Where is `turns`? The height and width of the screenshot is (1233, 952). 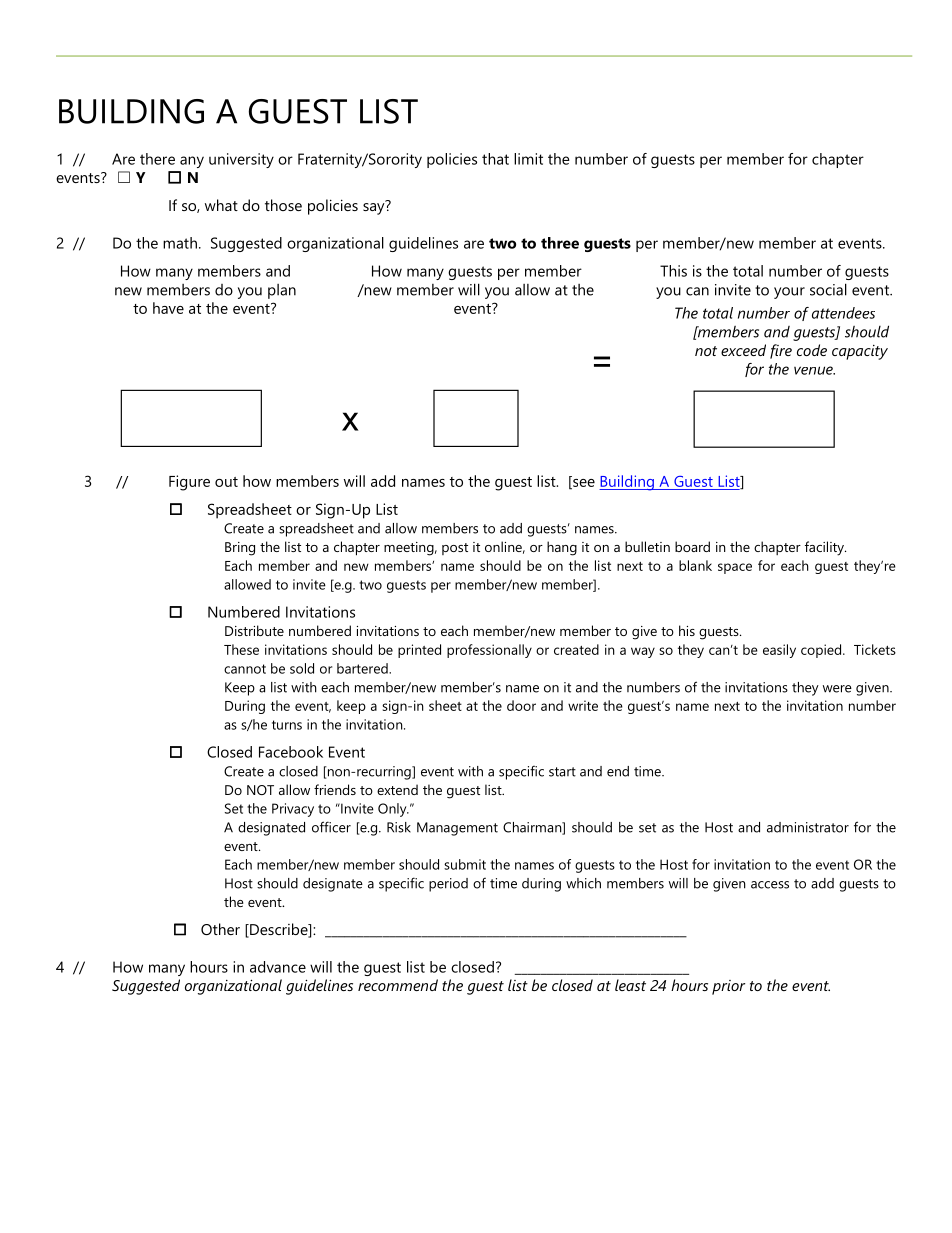 turns is located at coordinates (287, 725).
